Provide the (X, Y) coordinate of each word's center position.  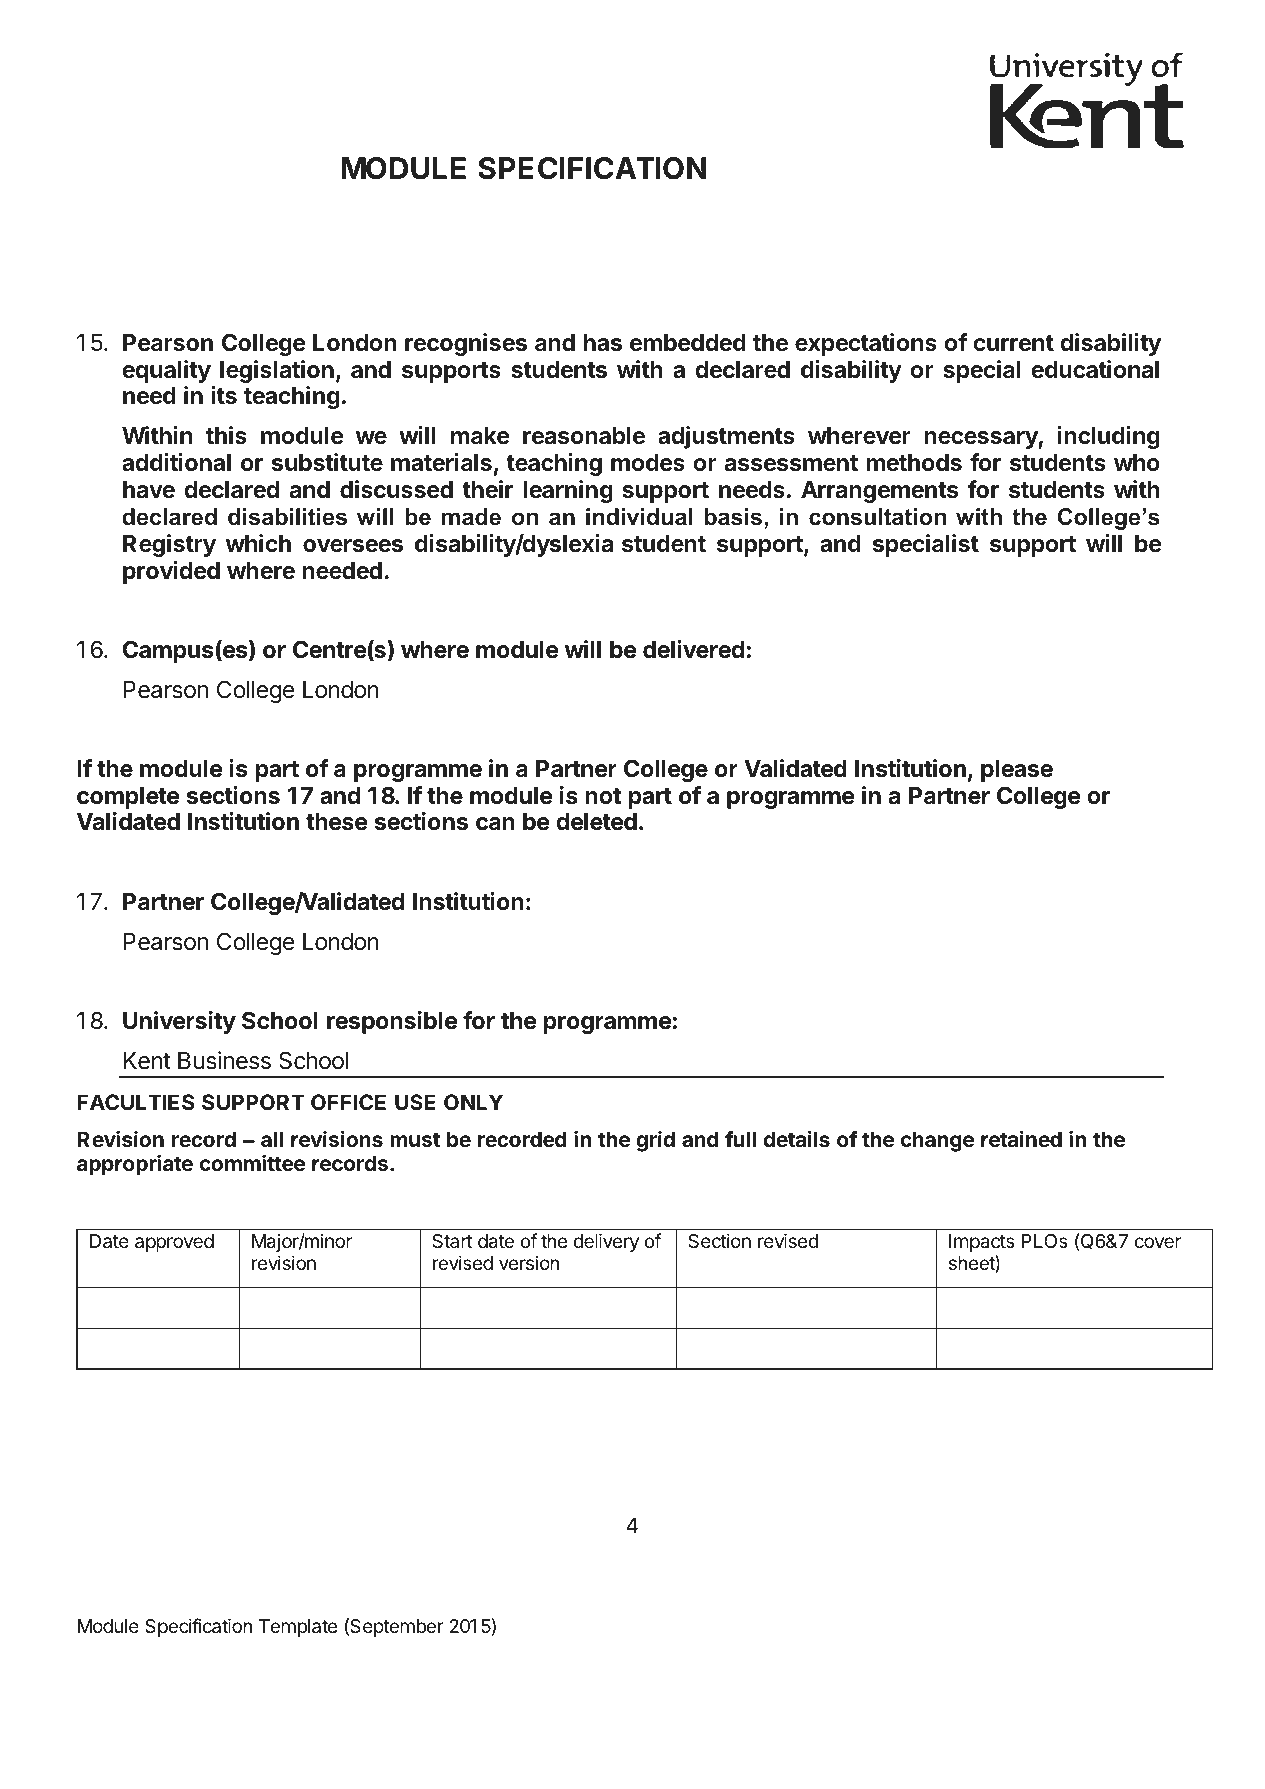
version (529, 1262)
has (603, 342)
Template (298, 1628)
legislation (277, 371)
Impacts (982, 1243)
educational (1095, 369)
